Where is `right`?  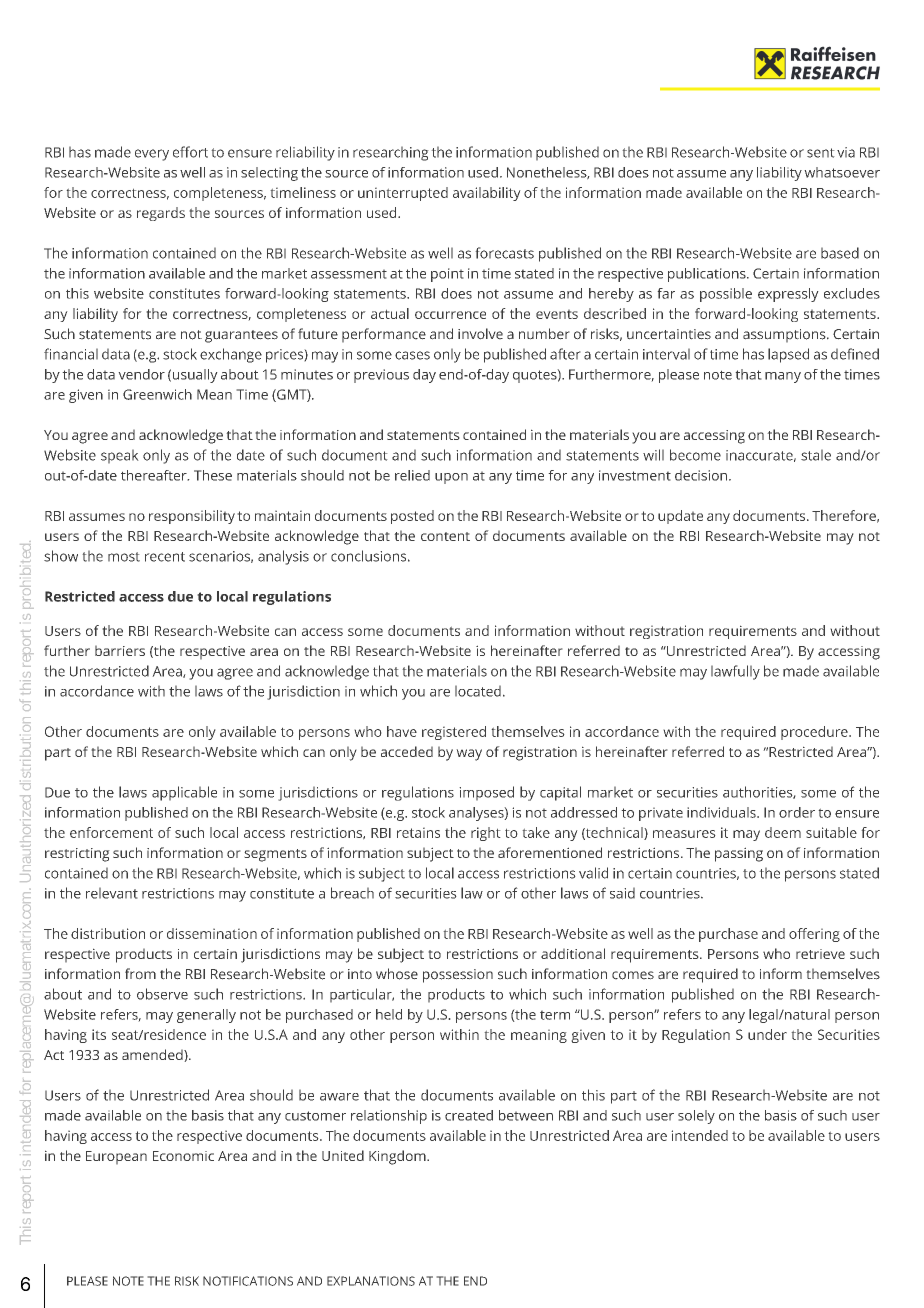
right is located at coordinates (486, 834).
